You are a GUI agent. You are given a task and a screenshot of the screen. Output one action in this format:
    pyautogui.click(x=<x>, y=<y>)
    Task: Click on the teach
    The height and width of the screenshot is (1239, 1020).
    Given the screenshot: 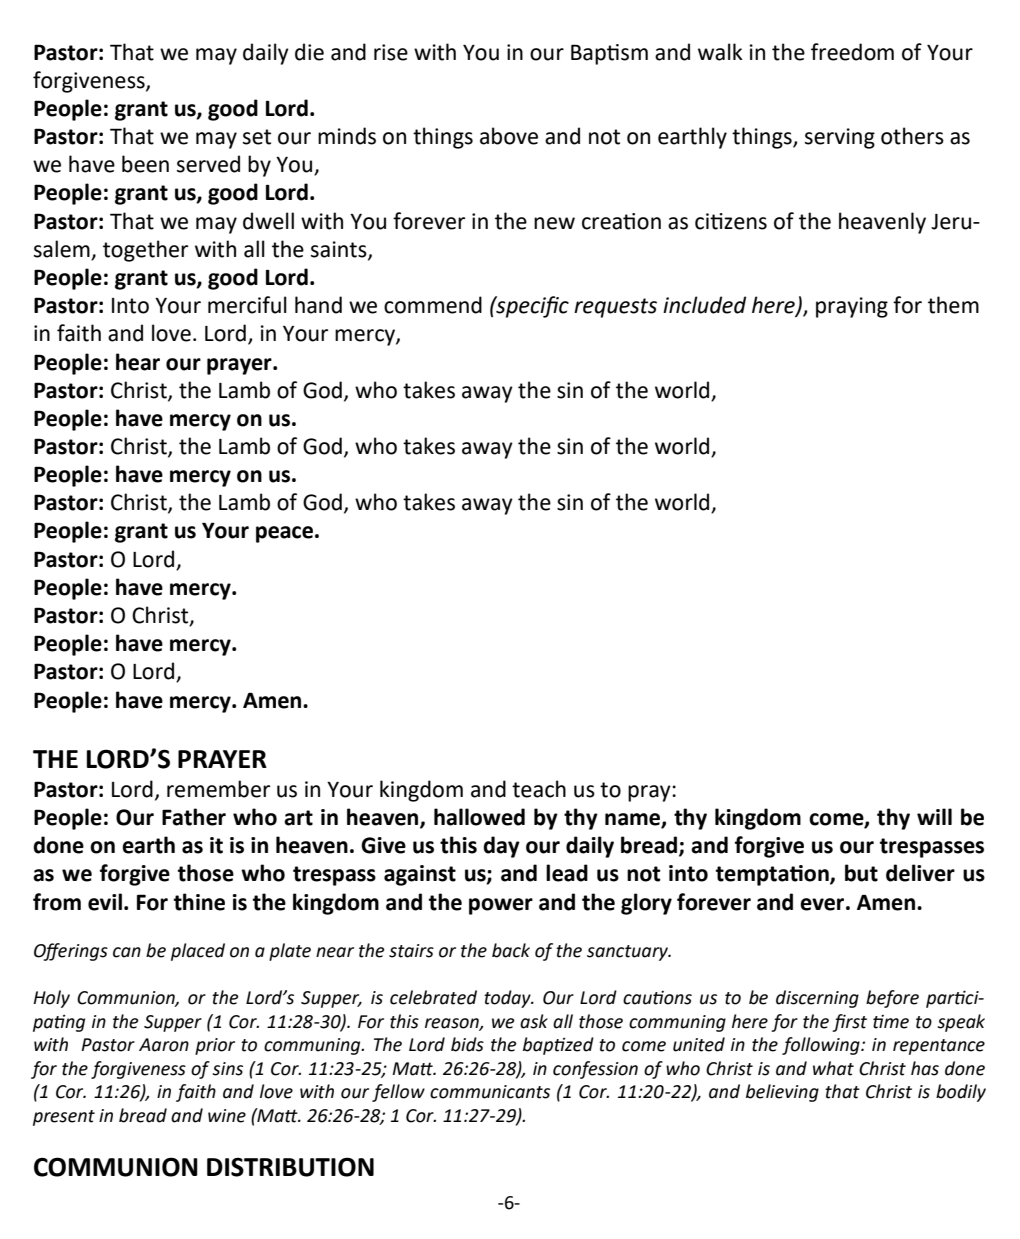 What is the action you would take?
    pyautogui.click(x=539, y=789)
